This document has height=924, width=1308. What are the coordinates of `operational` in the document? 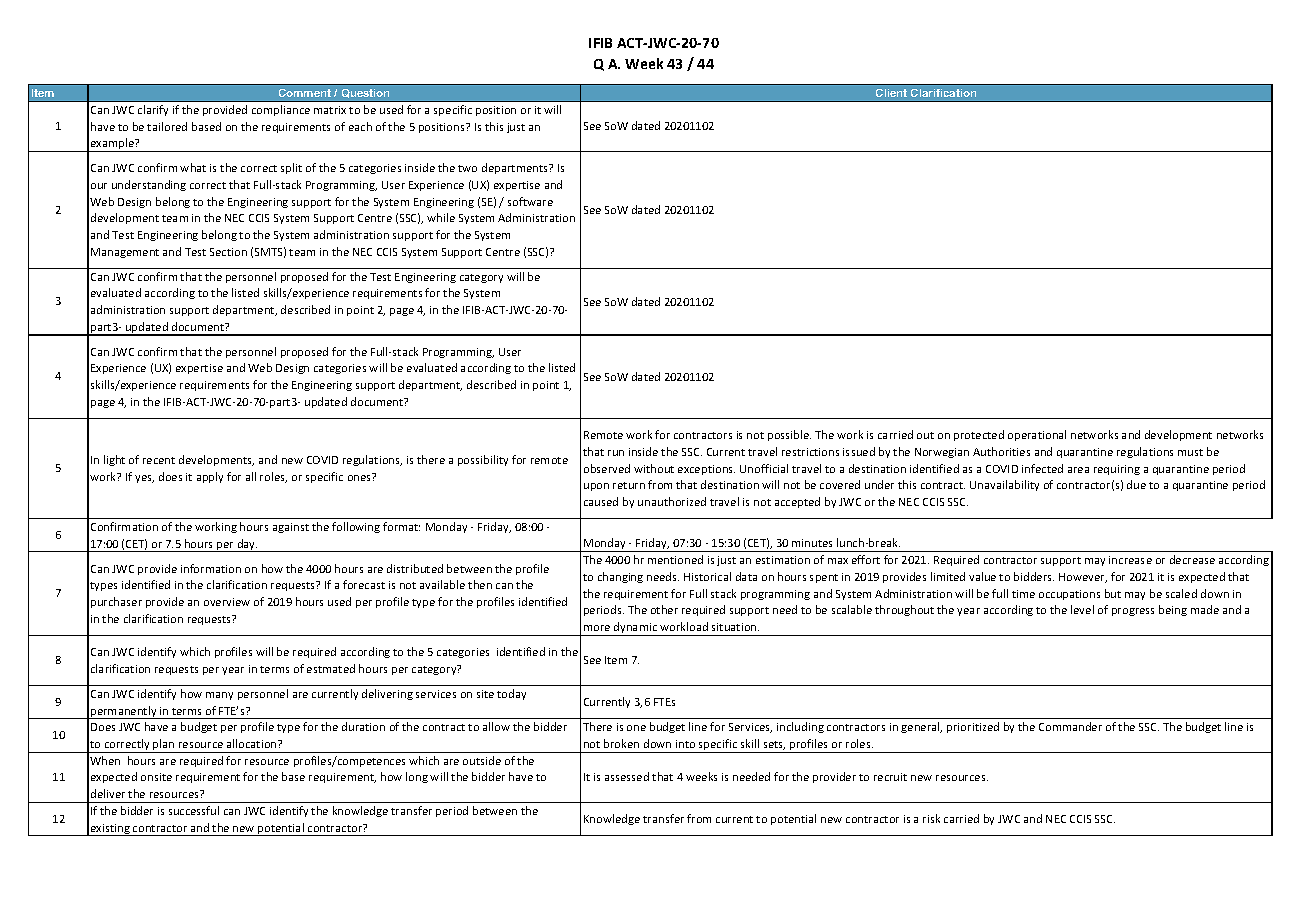 It's located at (1037, 435).
